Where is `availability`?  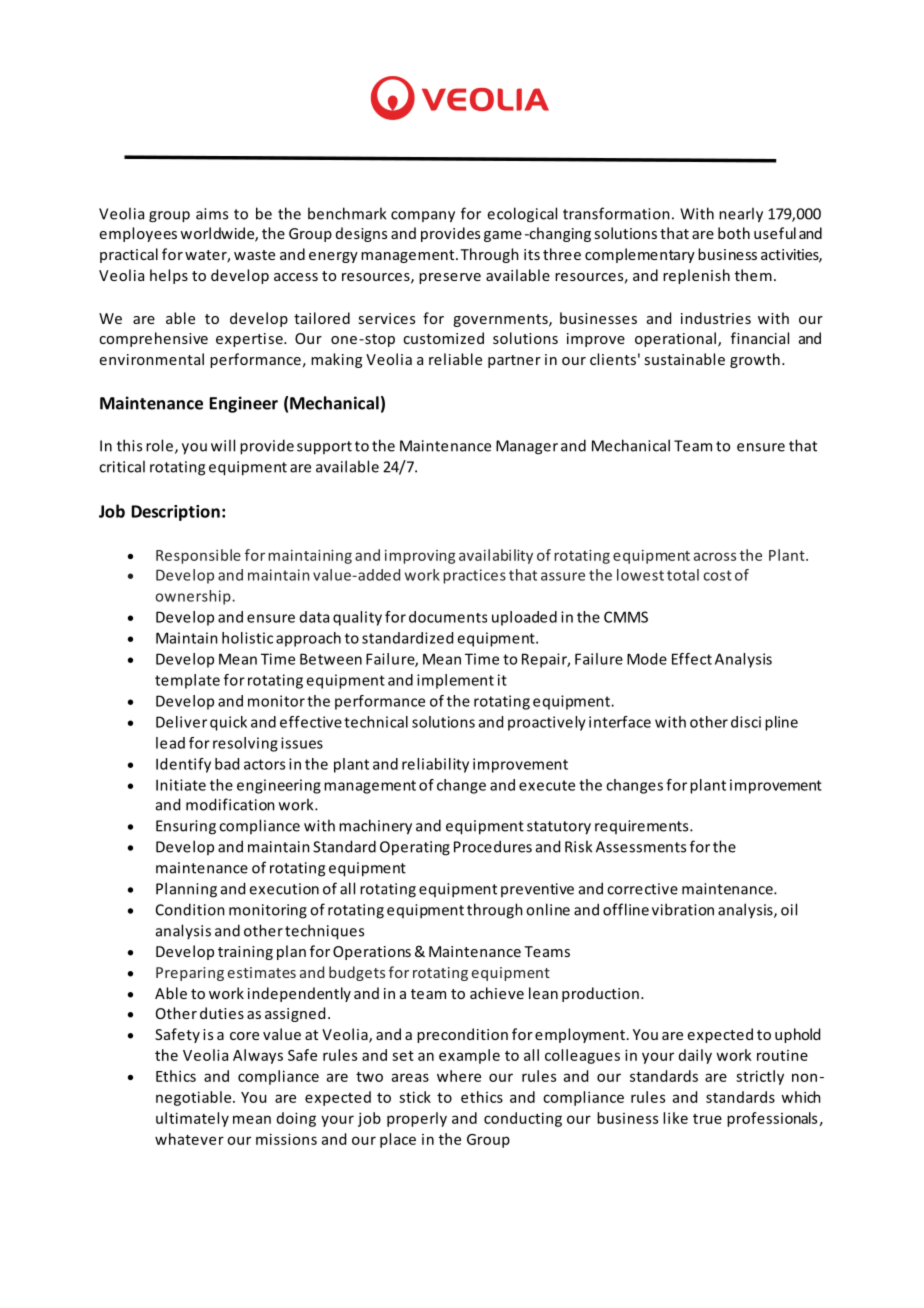
availability is located at coordinates (496, 556).
